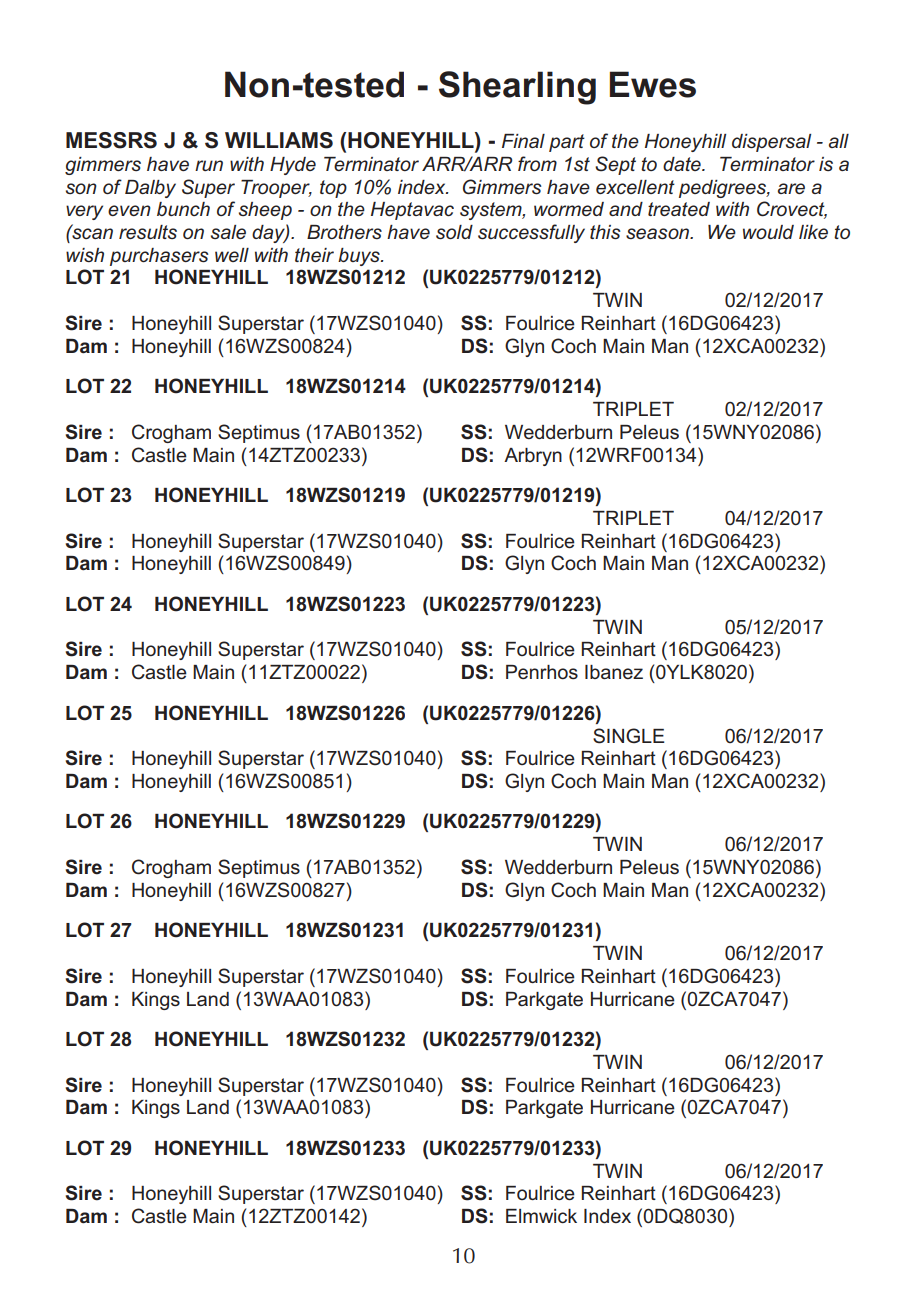 This image has width=924, height=1308. Describe the element at coordinates (183, 209) in the image. I see `bunch` at that location.
